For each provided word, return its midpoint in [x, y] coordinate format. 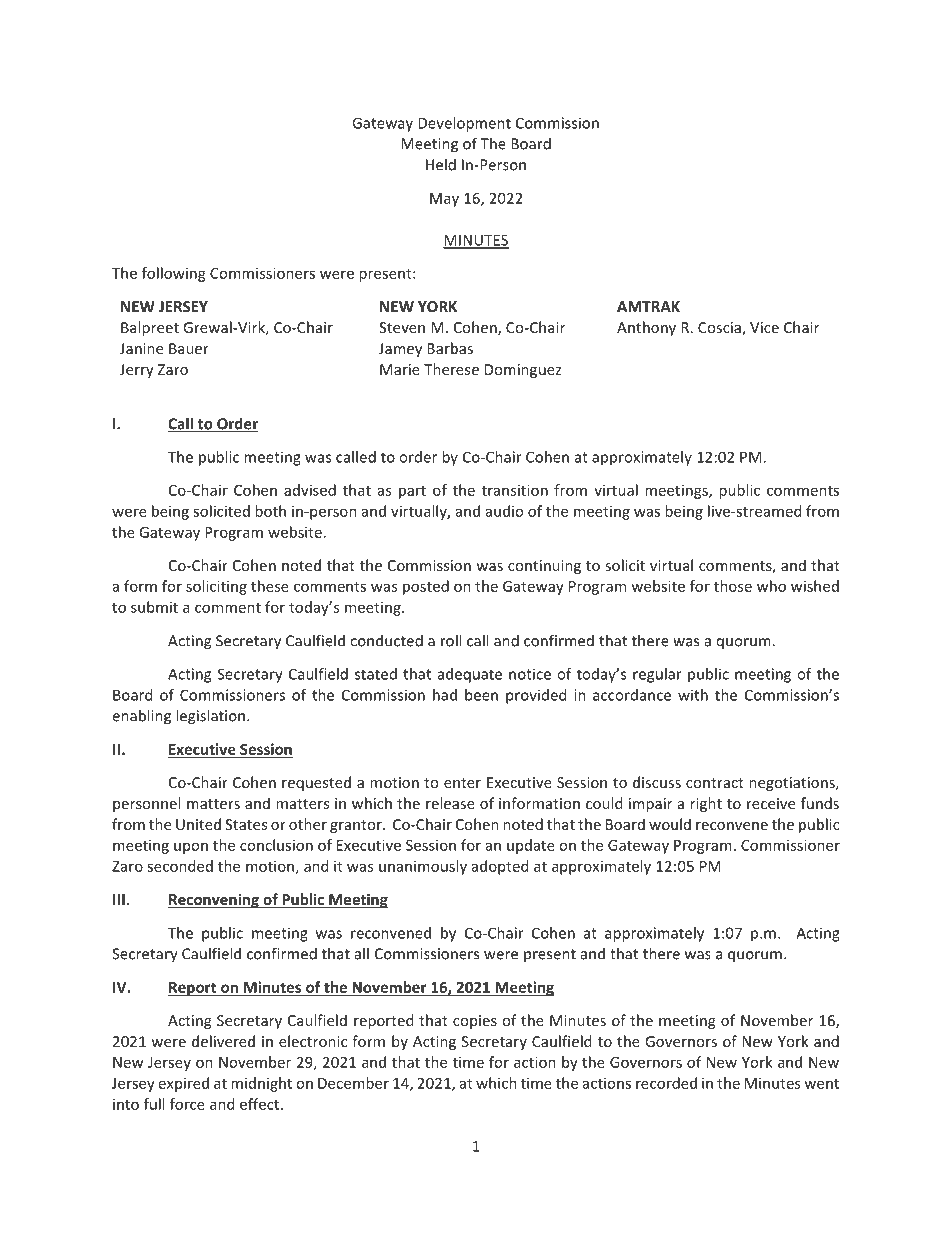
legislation [210, 717]
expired [184, 1084]
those [733, 586]
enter [462, 783]
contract [715, 783]
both [270, 511]
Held [441, 164]
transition [515, 490]
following [174, 274]
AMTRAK [648, 306]
